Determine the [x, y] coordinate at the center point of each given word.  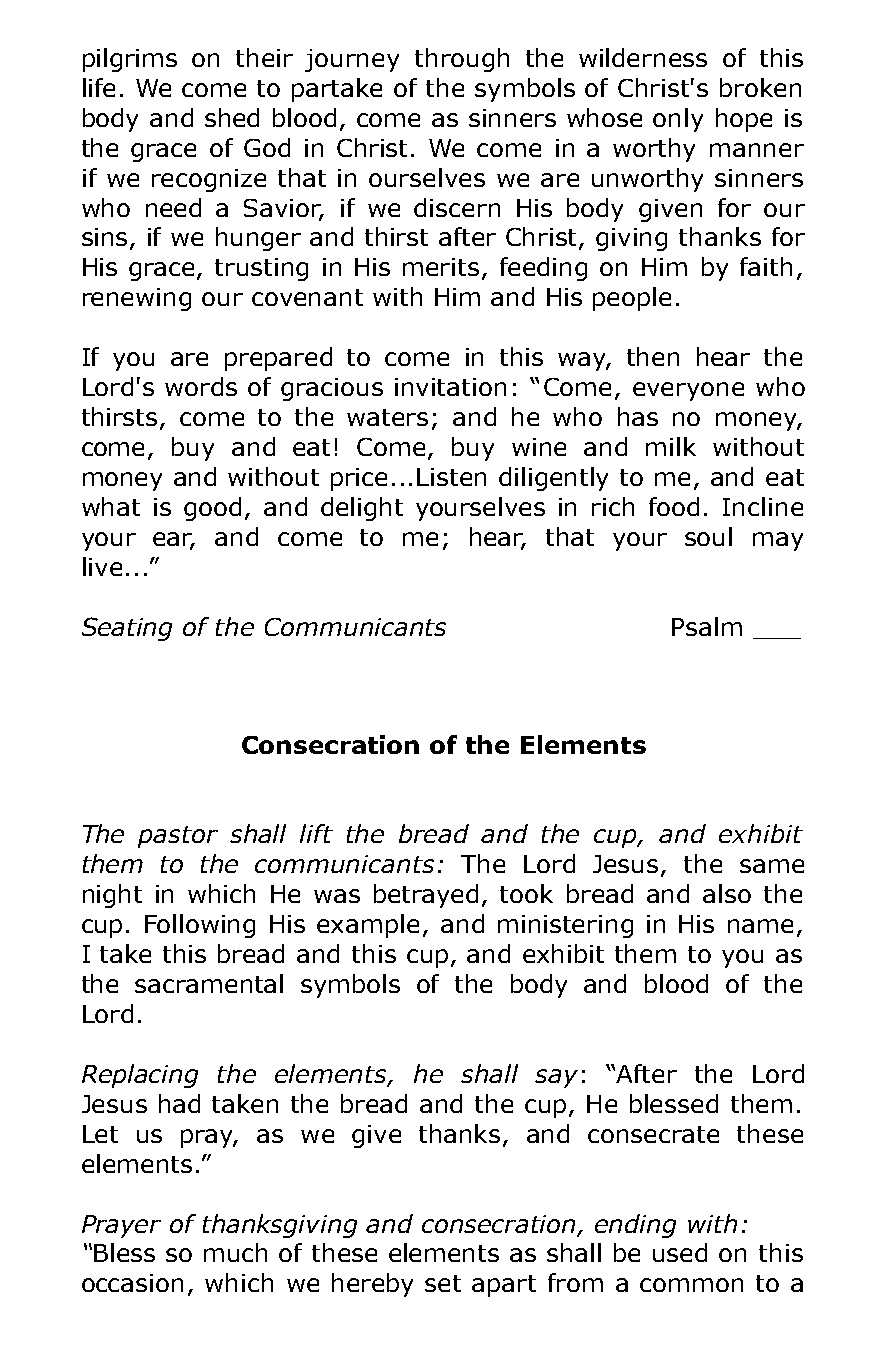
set [443, 1283]
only [678, 120]
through [462, 60]
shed [232, 117]
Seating [127, 629]
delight [362, 509]
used [680, 1252]
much [235, 1252]
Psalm [707, 626]
